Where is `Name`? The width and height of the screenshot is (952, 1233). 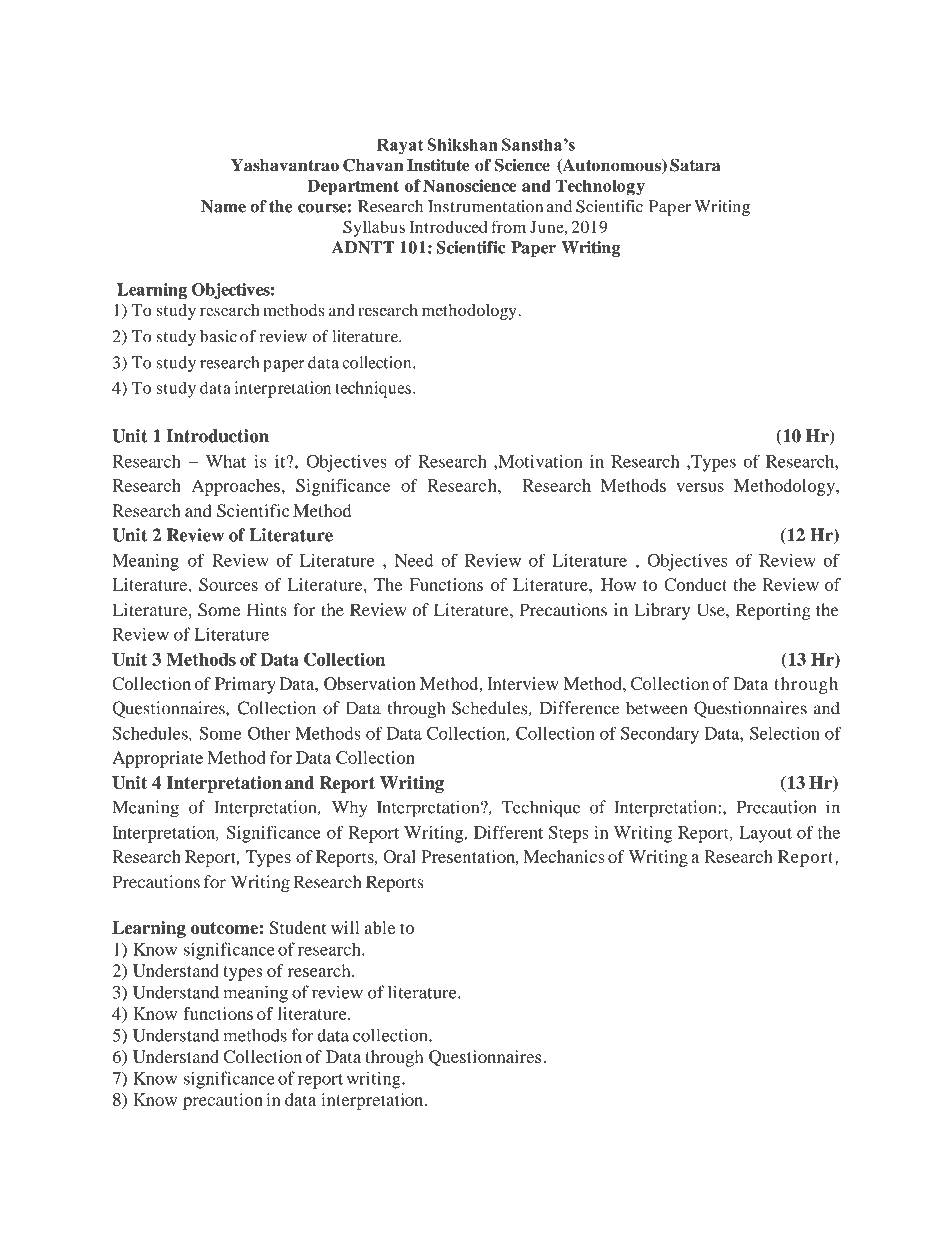 Name is located at coordinates (223, 206).
